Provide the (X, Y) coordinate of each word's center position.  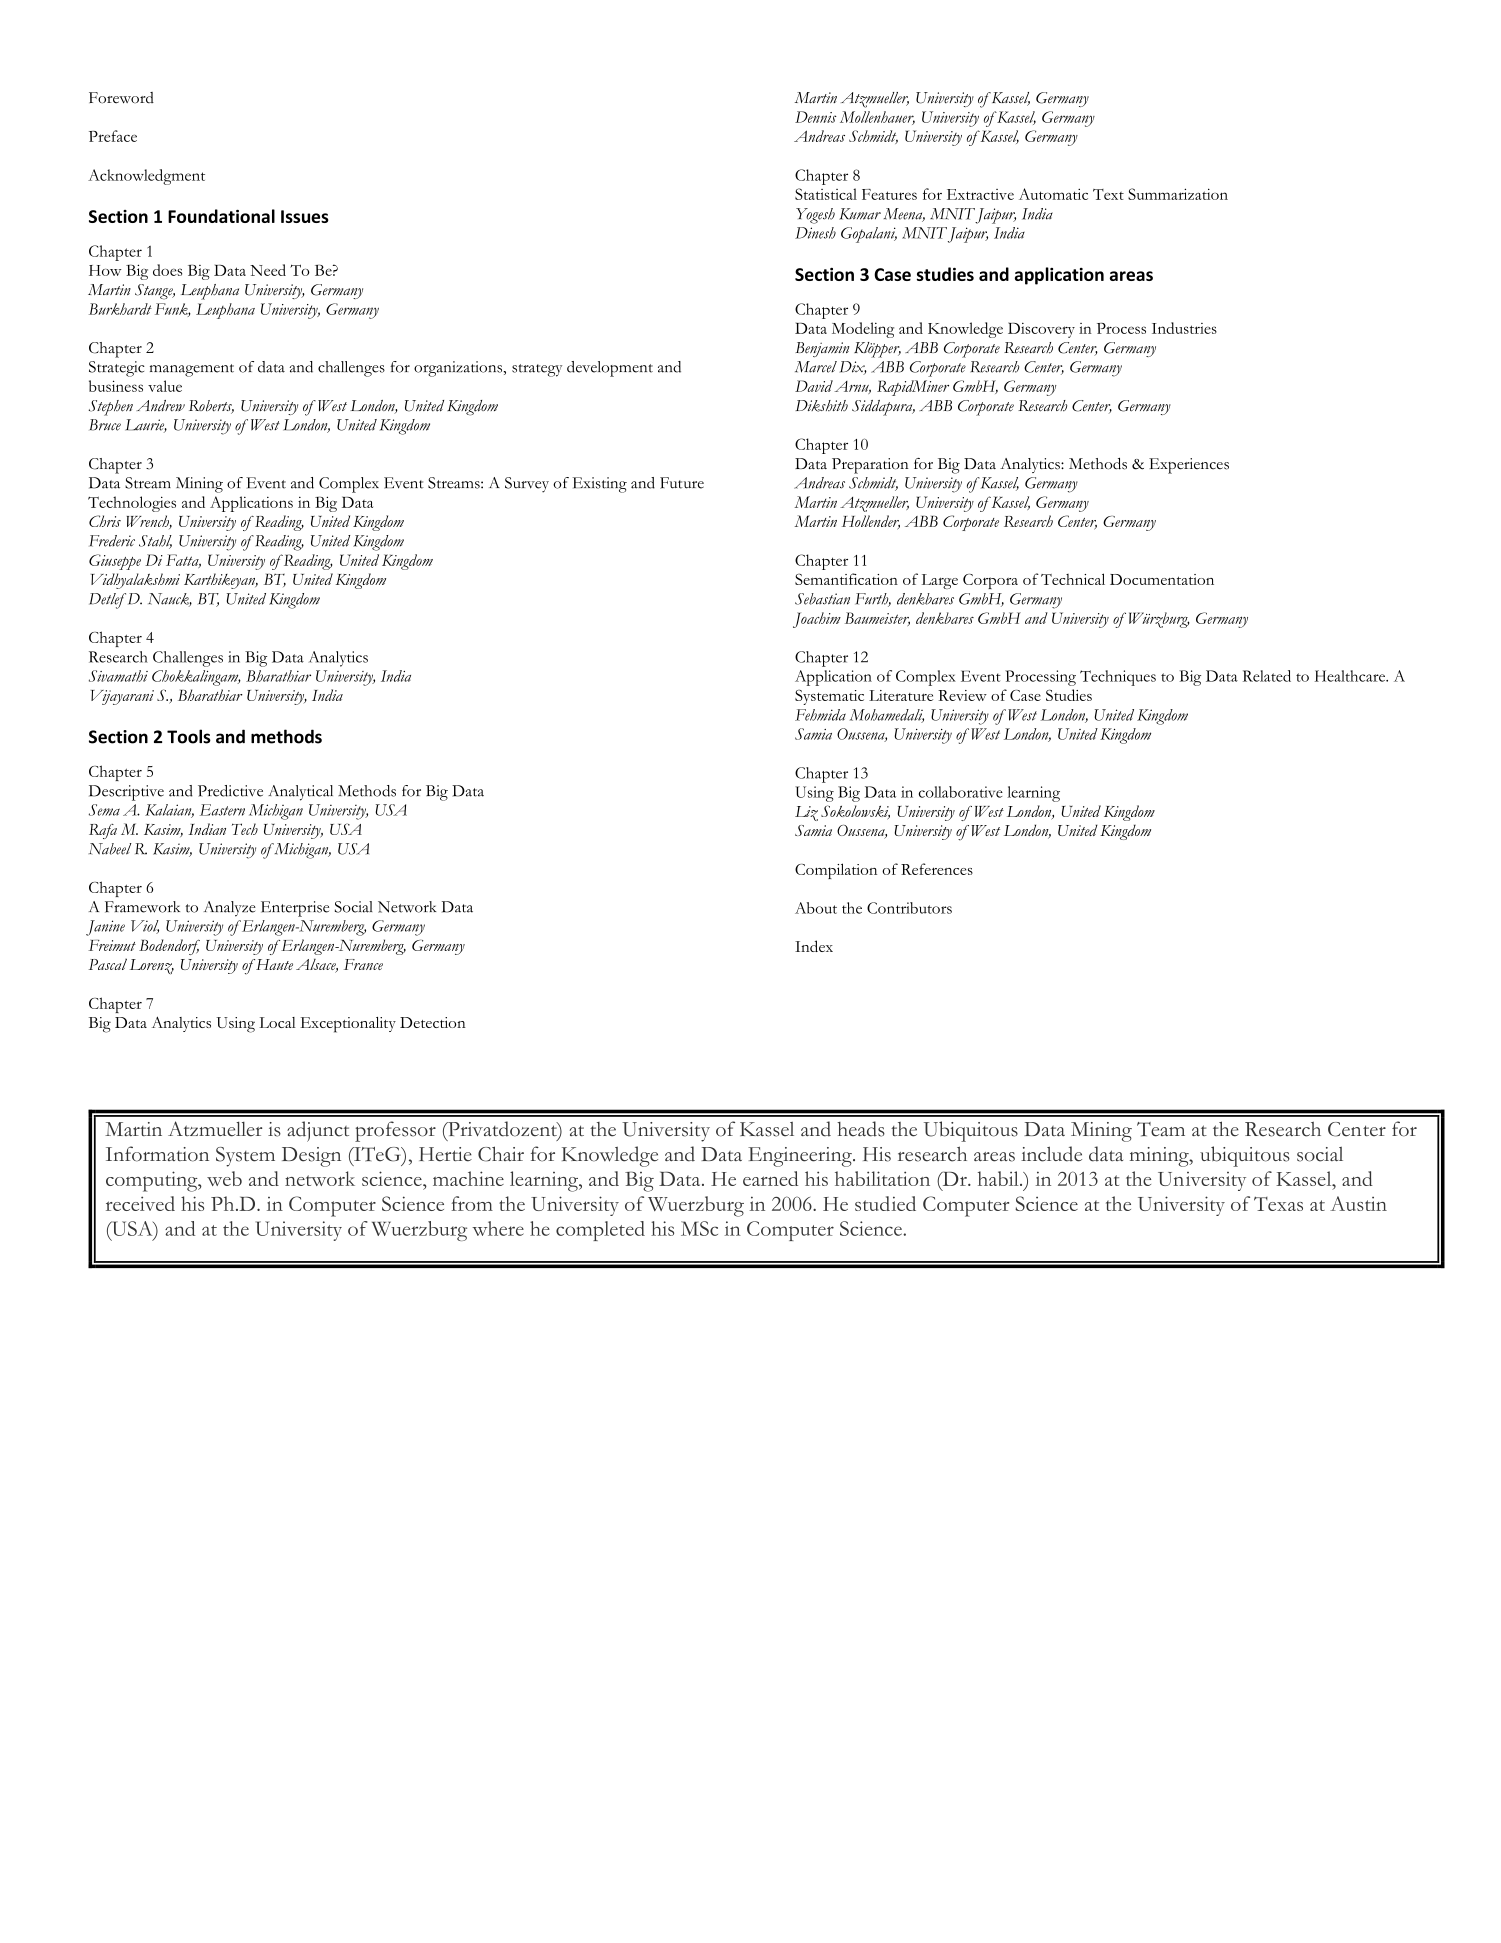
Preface (113, 136)
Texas (1278, 1204)
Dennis (816, 117)
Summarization (1178, 194)
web (224, 1178)
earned (770, 1178)
